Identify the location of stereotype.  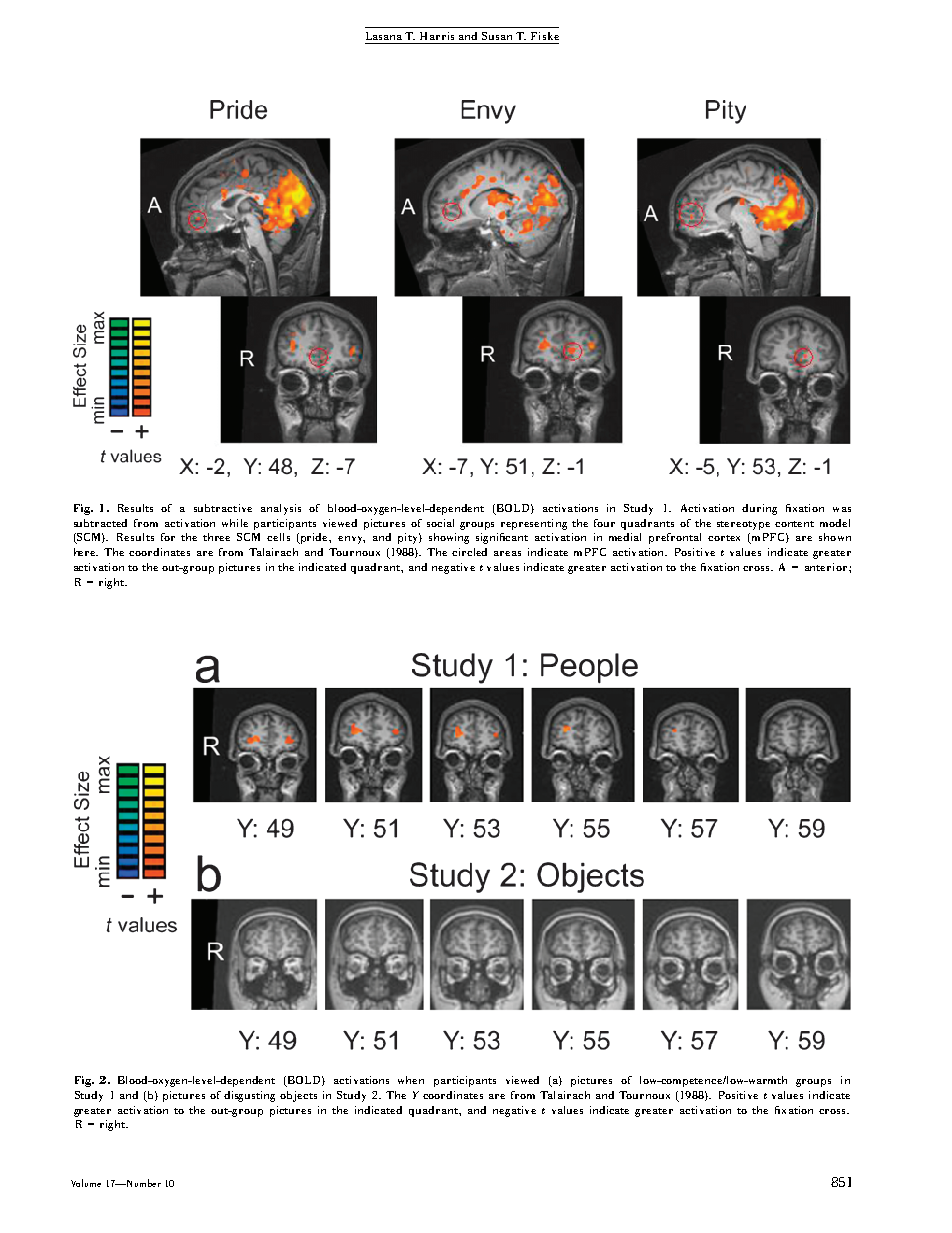
(743, 525).
